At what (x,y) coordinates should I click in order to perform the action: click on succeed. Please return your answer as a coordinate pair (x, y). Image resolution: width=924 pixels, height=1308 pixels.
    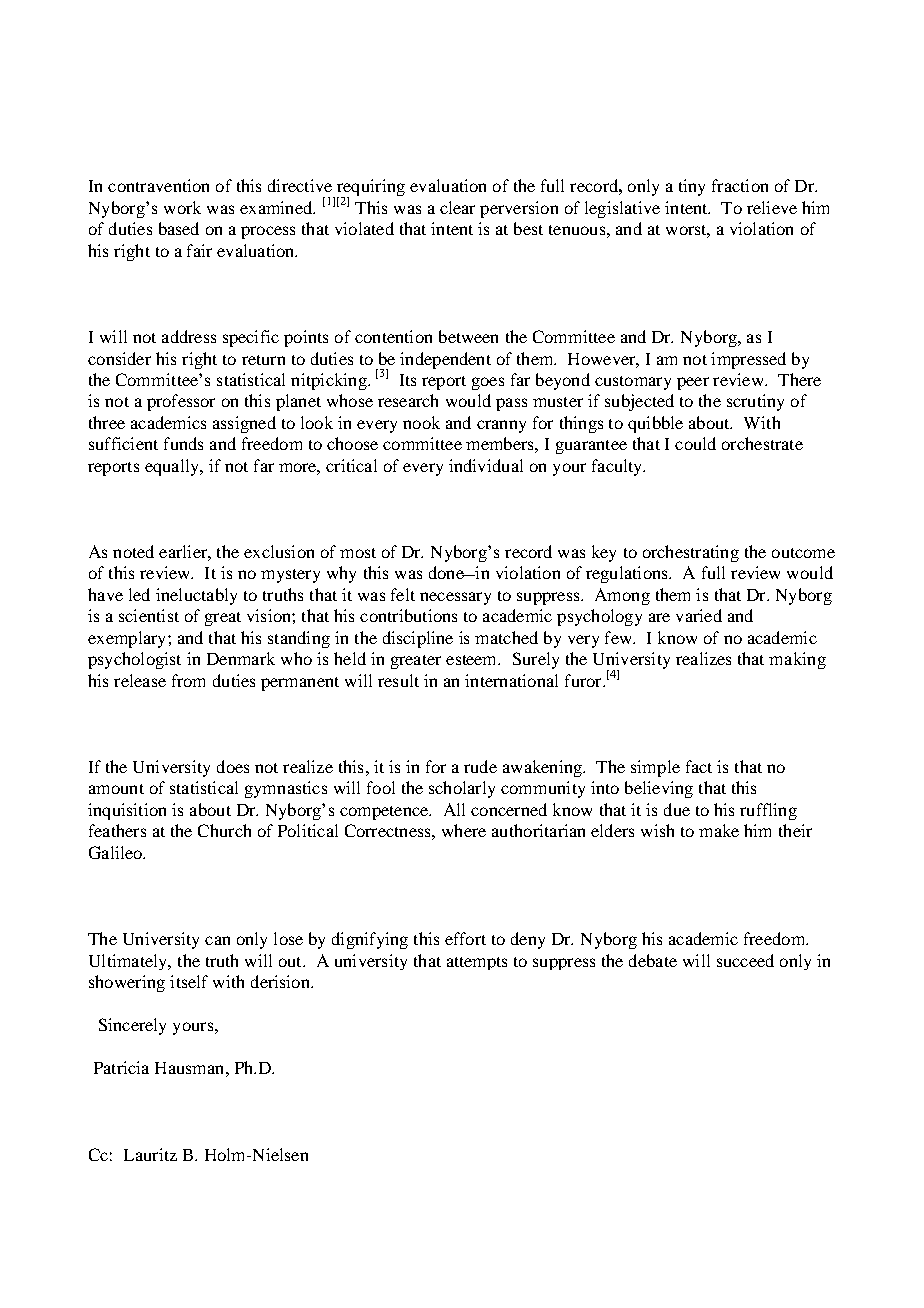
    Looking at the image, I should click on (745, 960).
